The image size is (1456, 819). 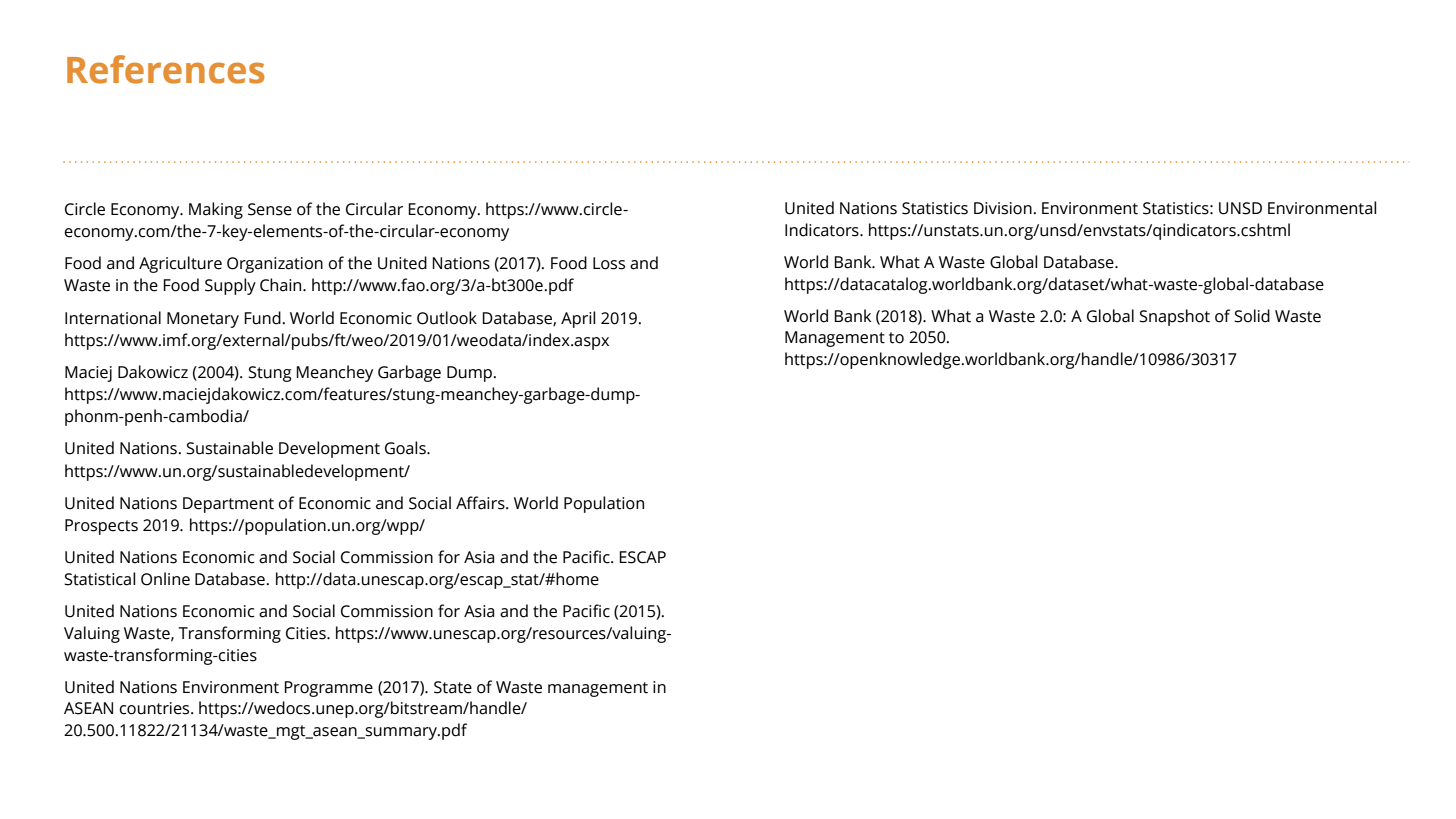 I want to click on Organization, so click(x=275, y=265).
